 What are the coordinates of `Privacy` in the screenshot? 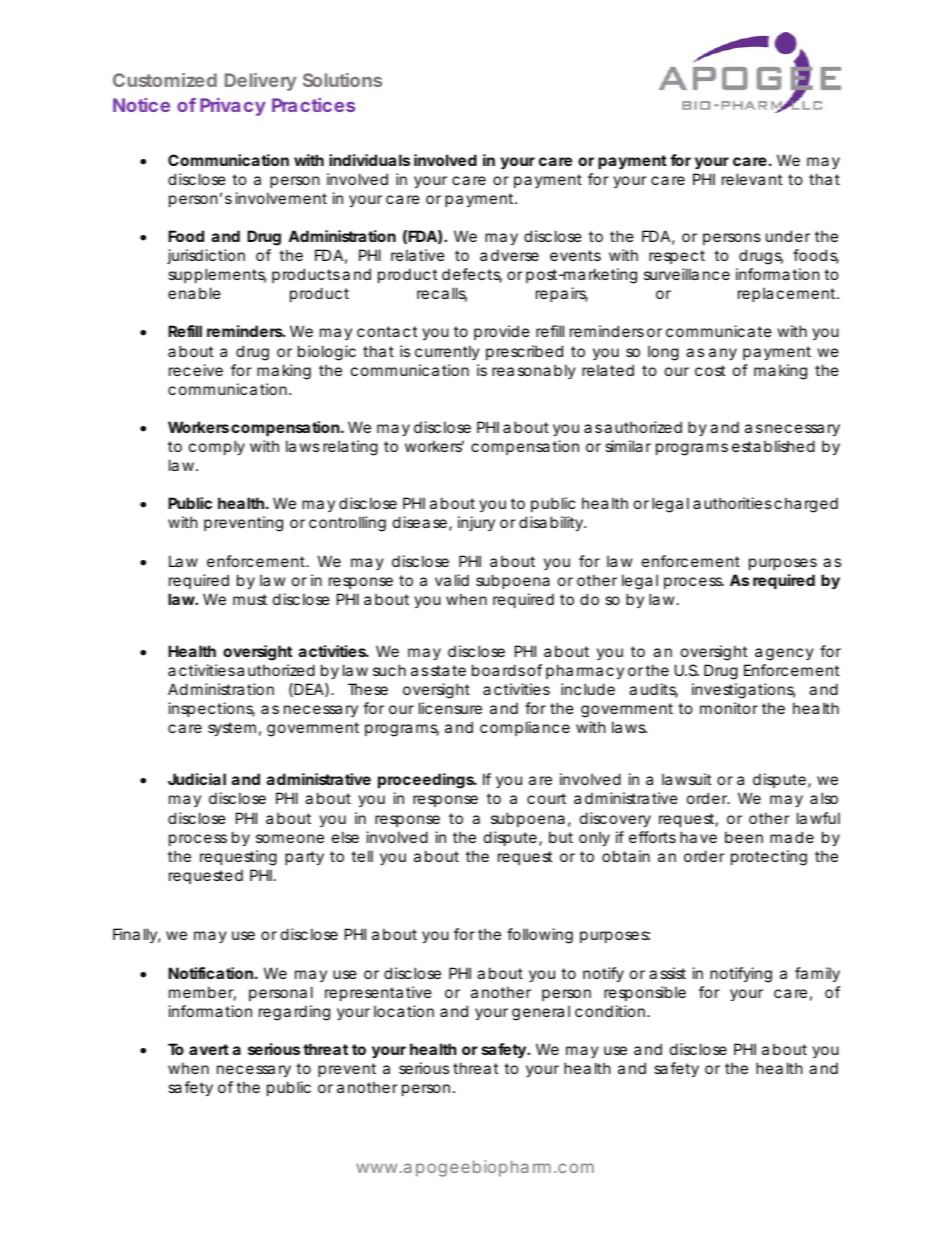 It's located at (233, 107).
